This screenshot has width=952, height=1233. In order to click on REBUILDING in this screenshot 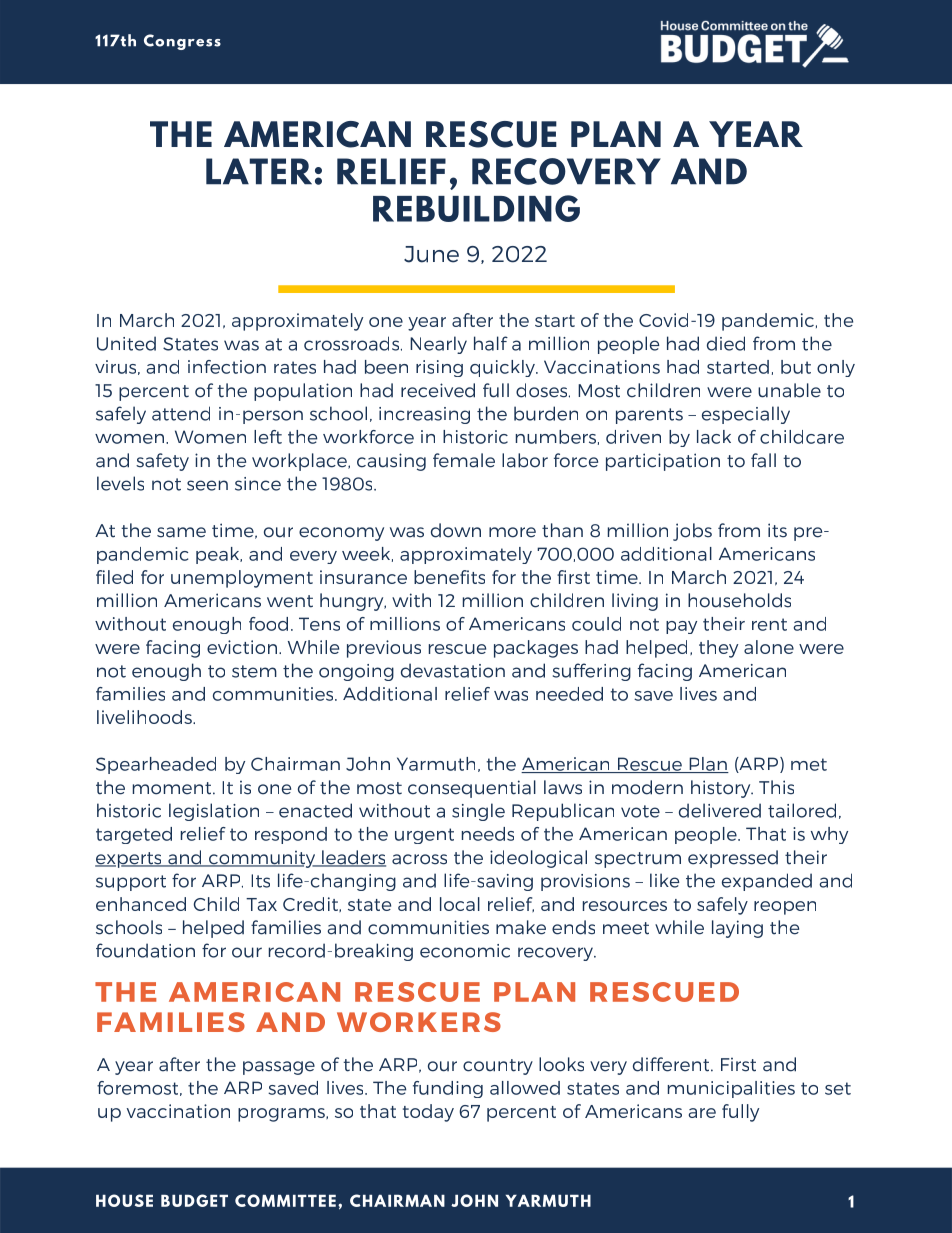, I will do `click(476, 208)`.
